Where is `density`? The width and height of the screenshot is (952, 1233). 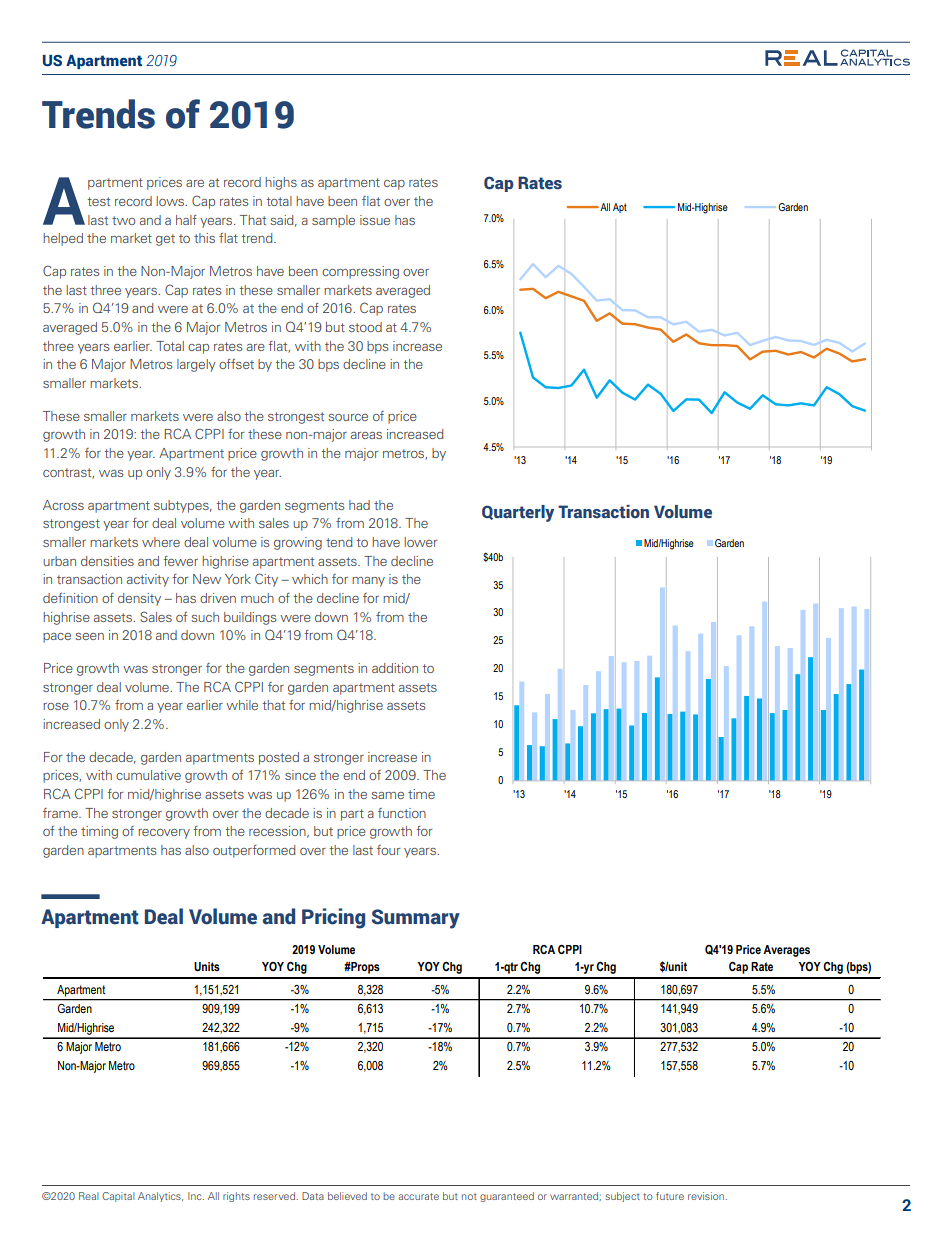
density is located at coordinates (139, 599).
